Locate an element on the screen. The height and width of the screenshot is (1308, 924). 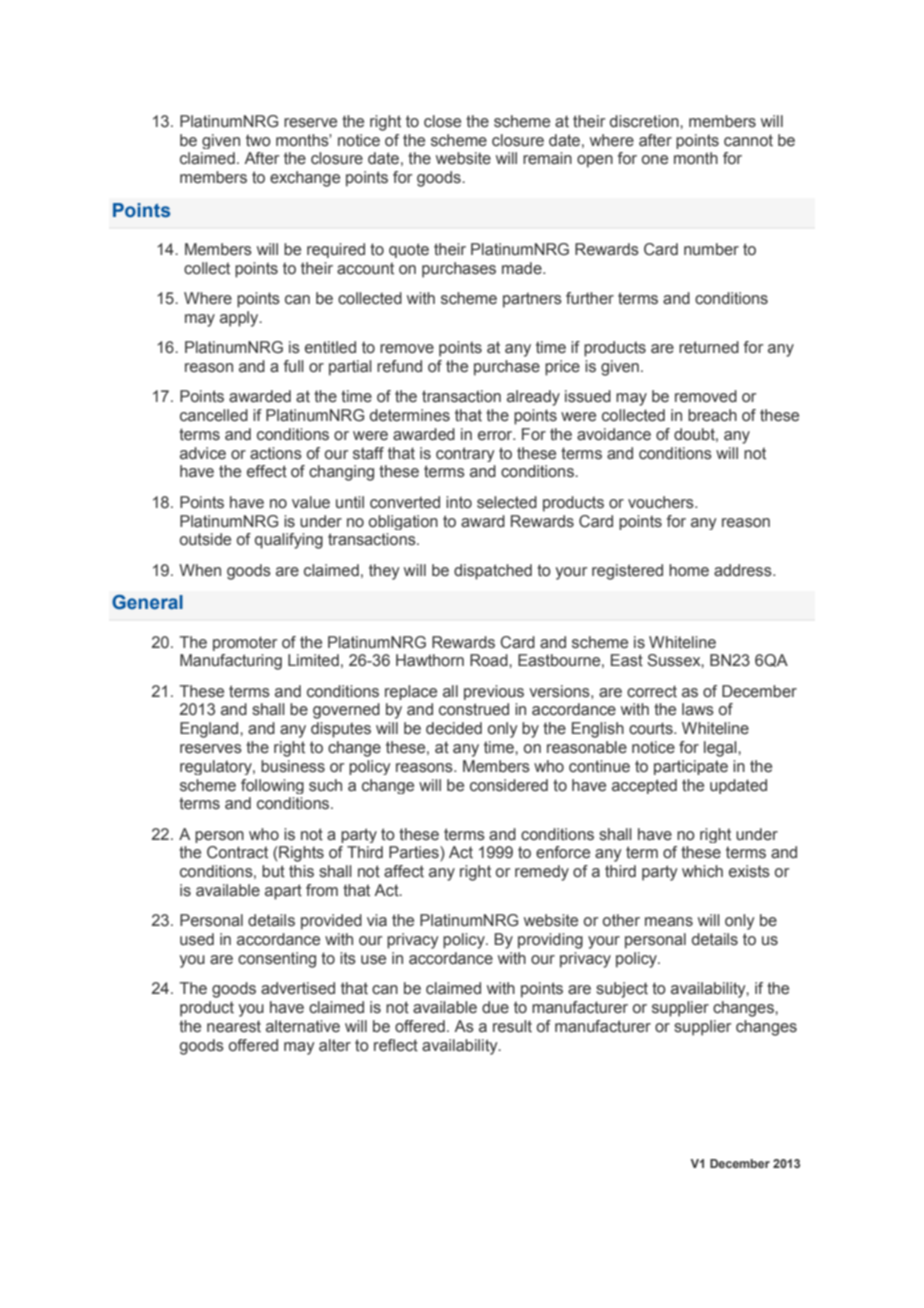
close is located at coordinates (442, 121).
